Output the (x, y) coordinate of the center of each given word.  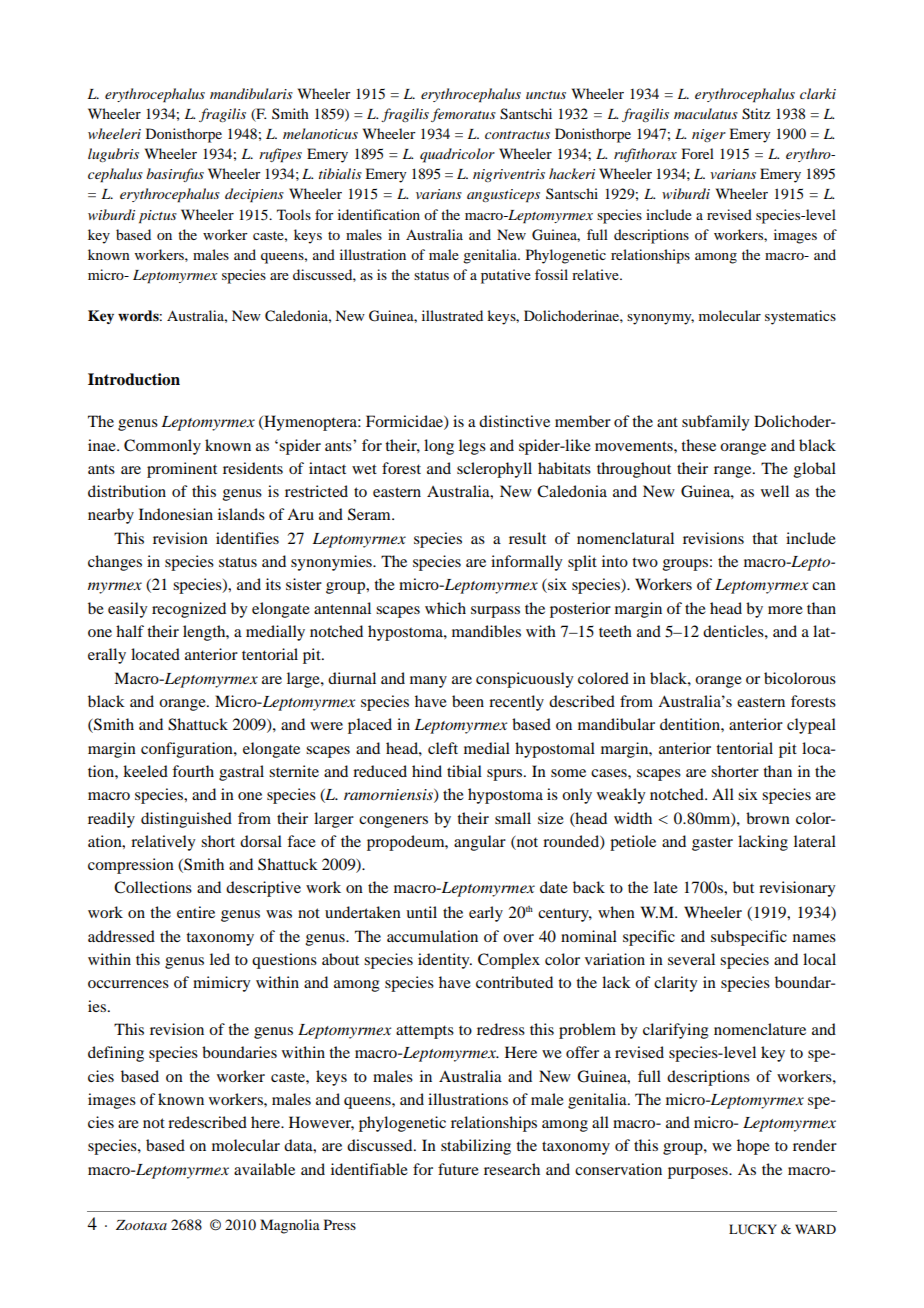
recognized (189, 610)
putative (506, 276)
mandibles (486, 631)
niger (709, 135)
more (785, 610)
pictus (158, 217)
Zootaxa (141, 1225)
